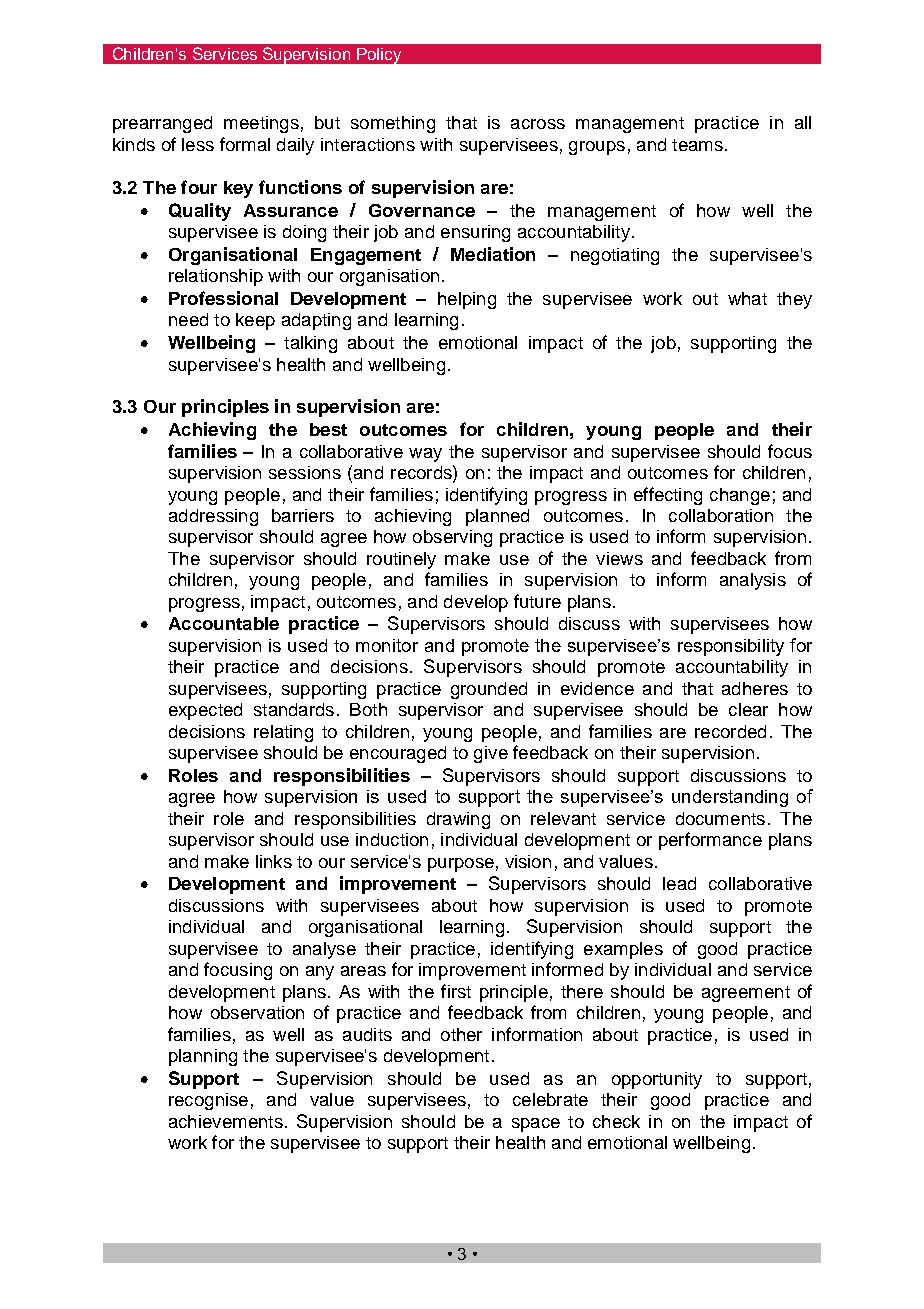  I want to click on opportunity, so click(657, 1080).
